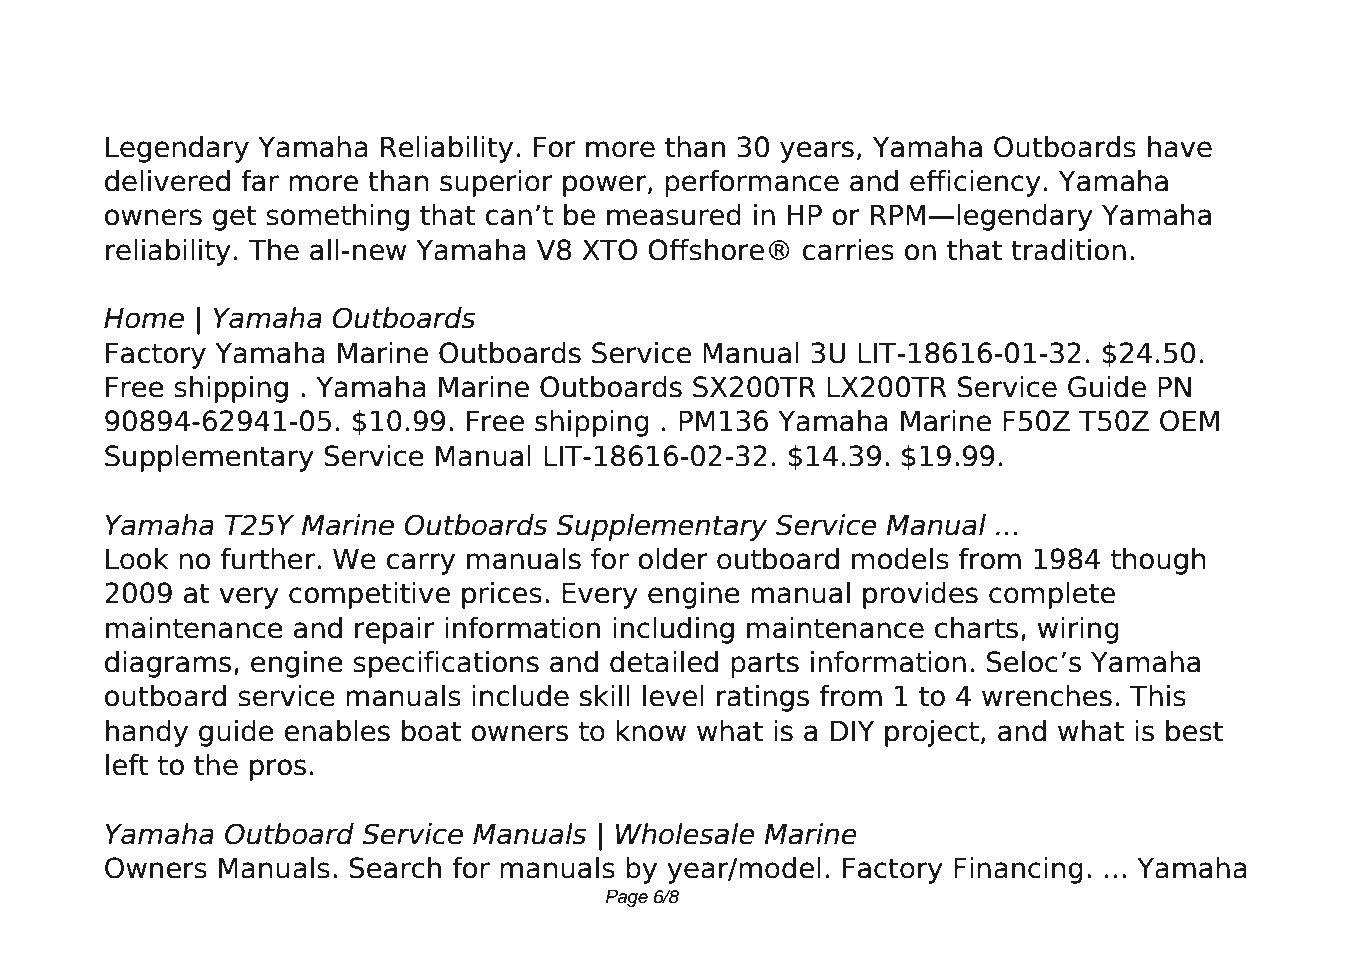 This screenshot has width=1363, height=961. What do you see at coordinates (212, 59) in the screenshot?
I see `Type` at bounding box center [212, 59].
